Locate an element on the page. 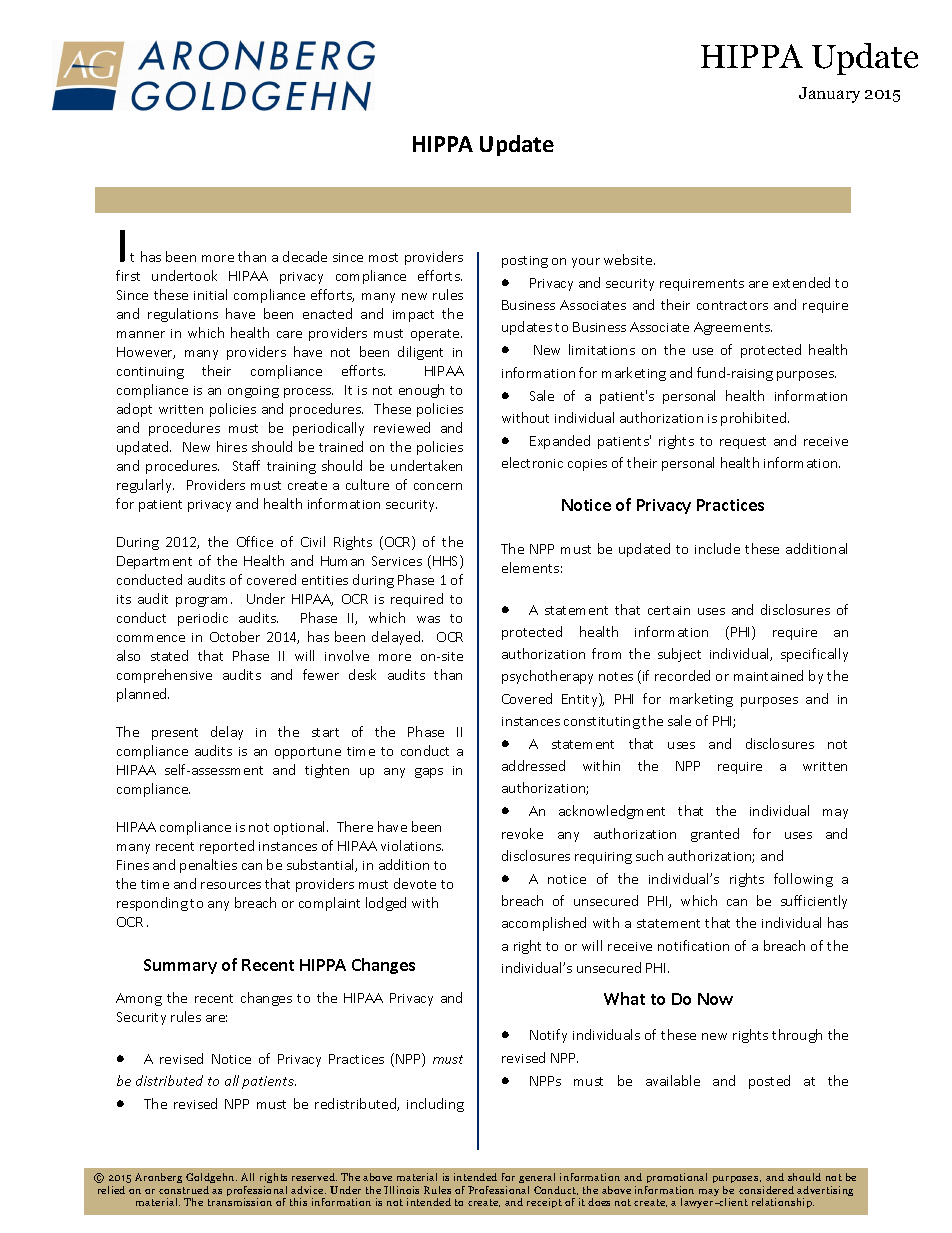  construed is located at coordinates (184, 1190).
